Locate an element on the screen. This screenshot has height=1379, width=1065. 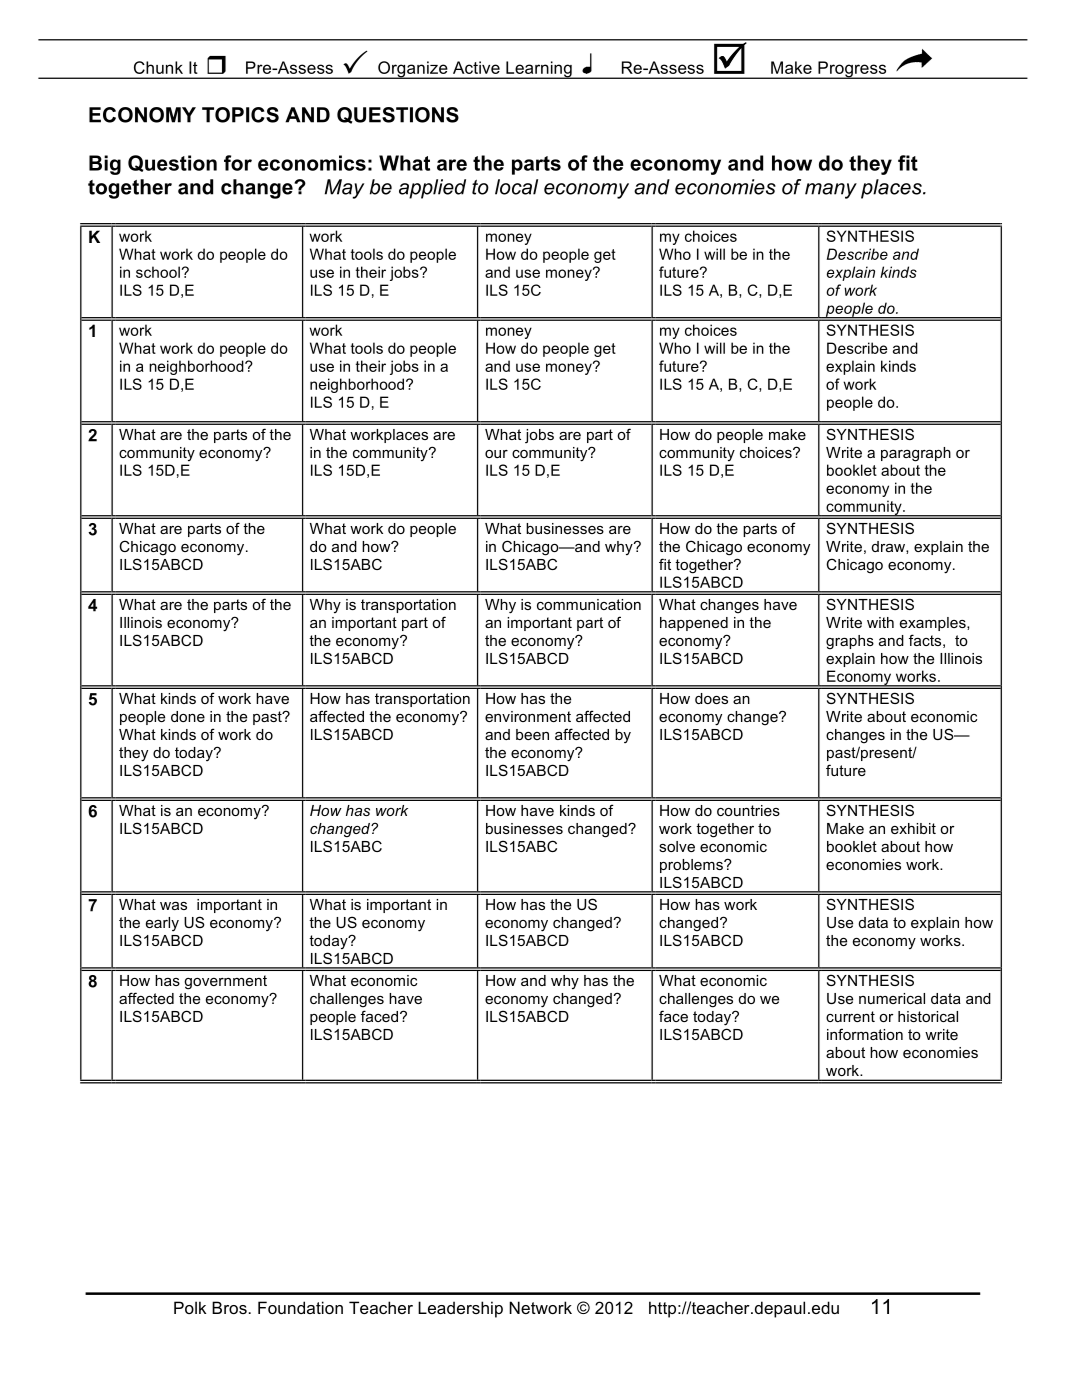
Learning is located at coordinates (539, 70).
